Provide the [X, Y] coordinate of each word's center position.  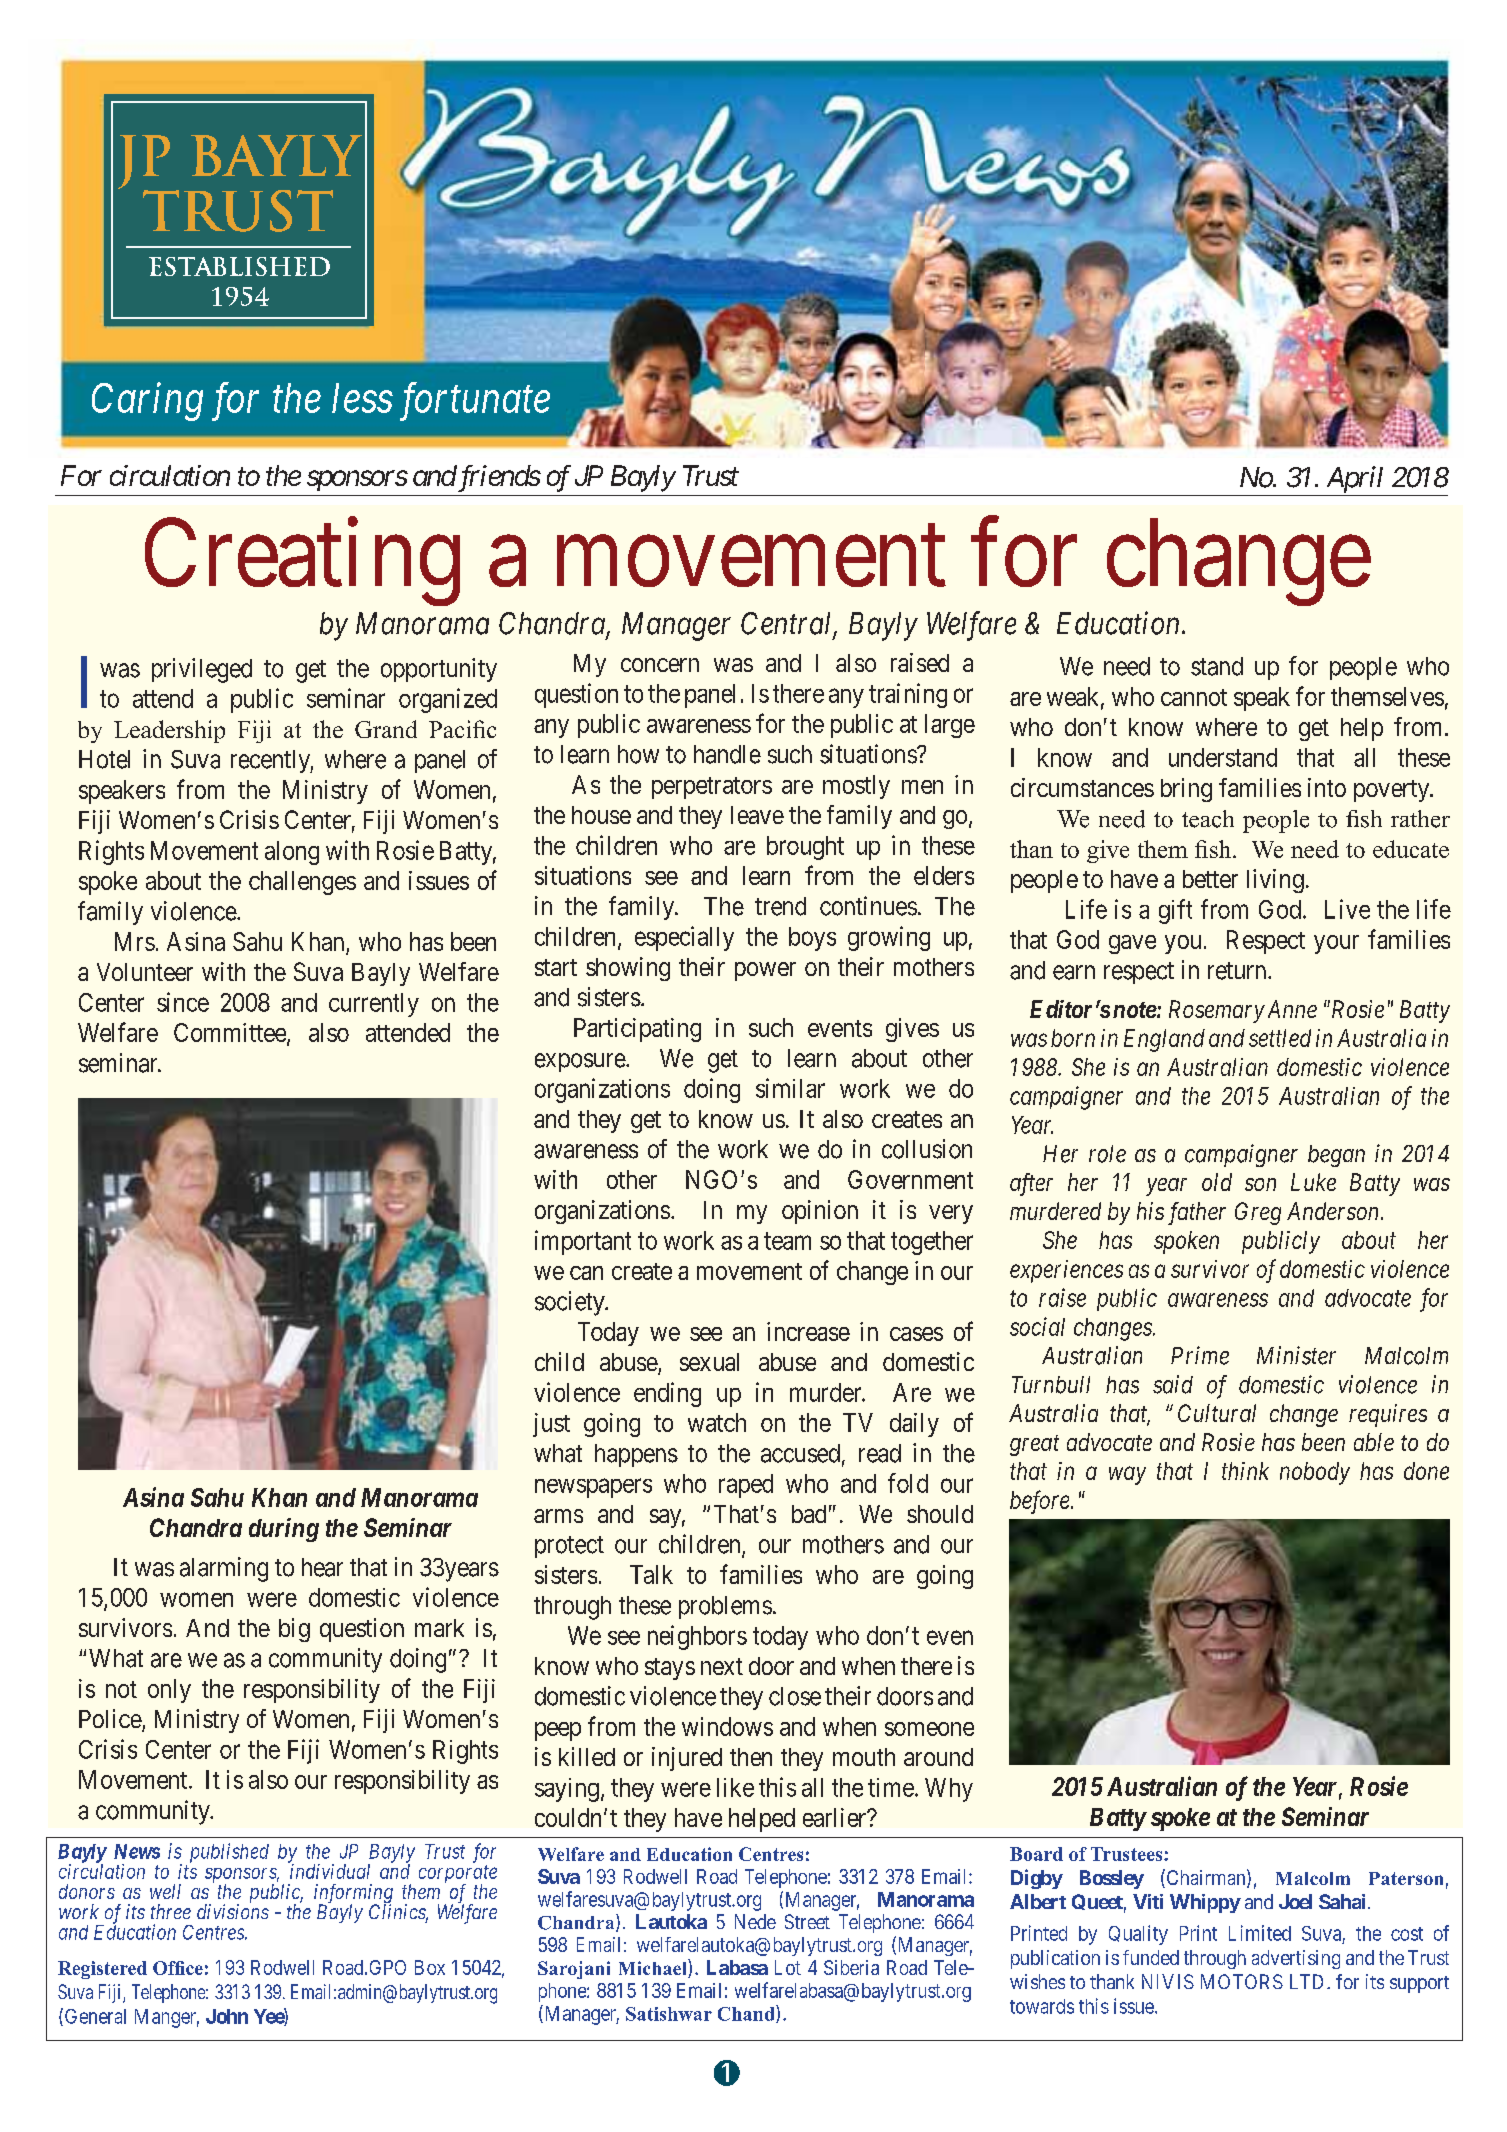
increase [808, 1331]
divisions [233, 1911]
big [294, 1630]
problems [725, 1607]
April [1355, 479]
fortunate [475, 402]
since [183, 1002]
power [765, 971]
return [1238, 971]
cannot [1194, 697]
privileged [202, 670]
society [571, 1303]
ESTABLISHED [239, 266]
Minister [1296, 1355]
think [1245, 1471]
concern [660, 665]
